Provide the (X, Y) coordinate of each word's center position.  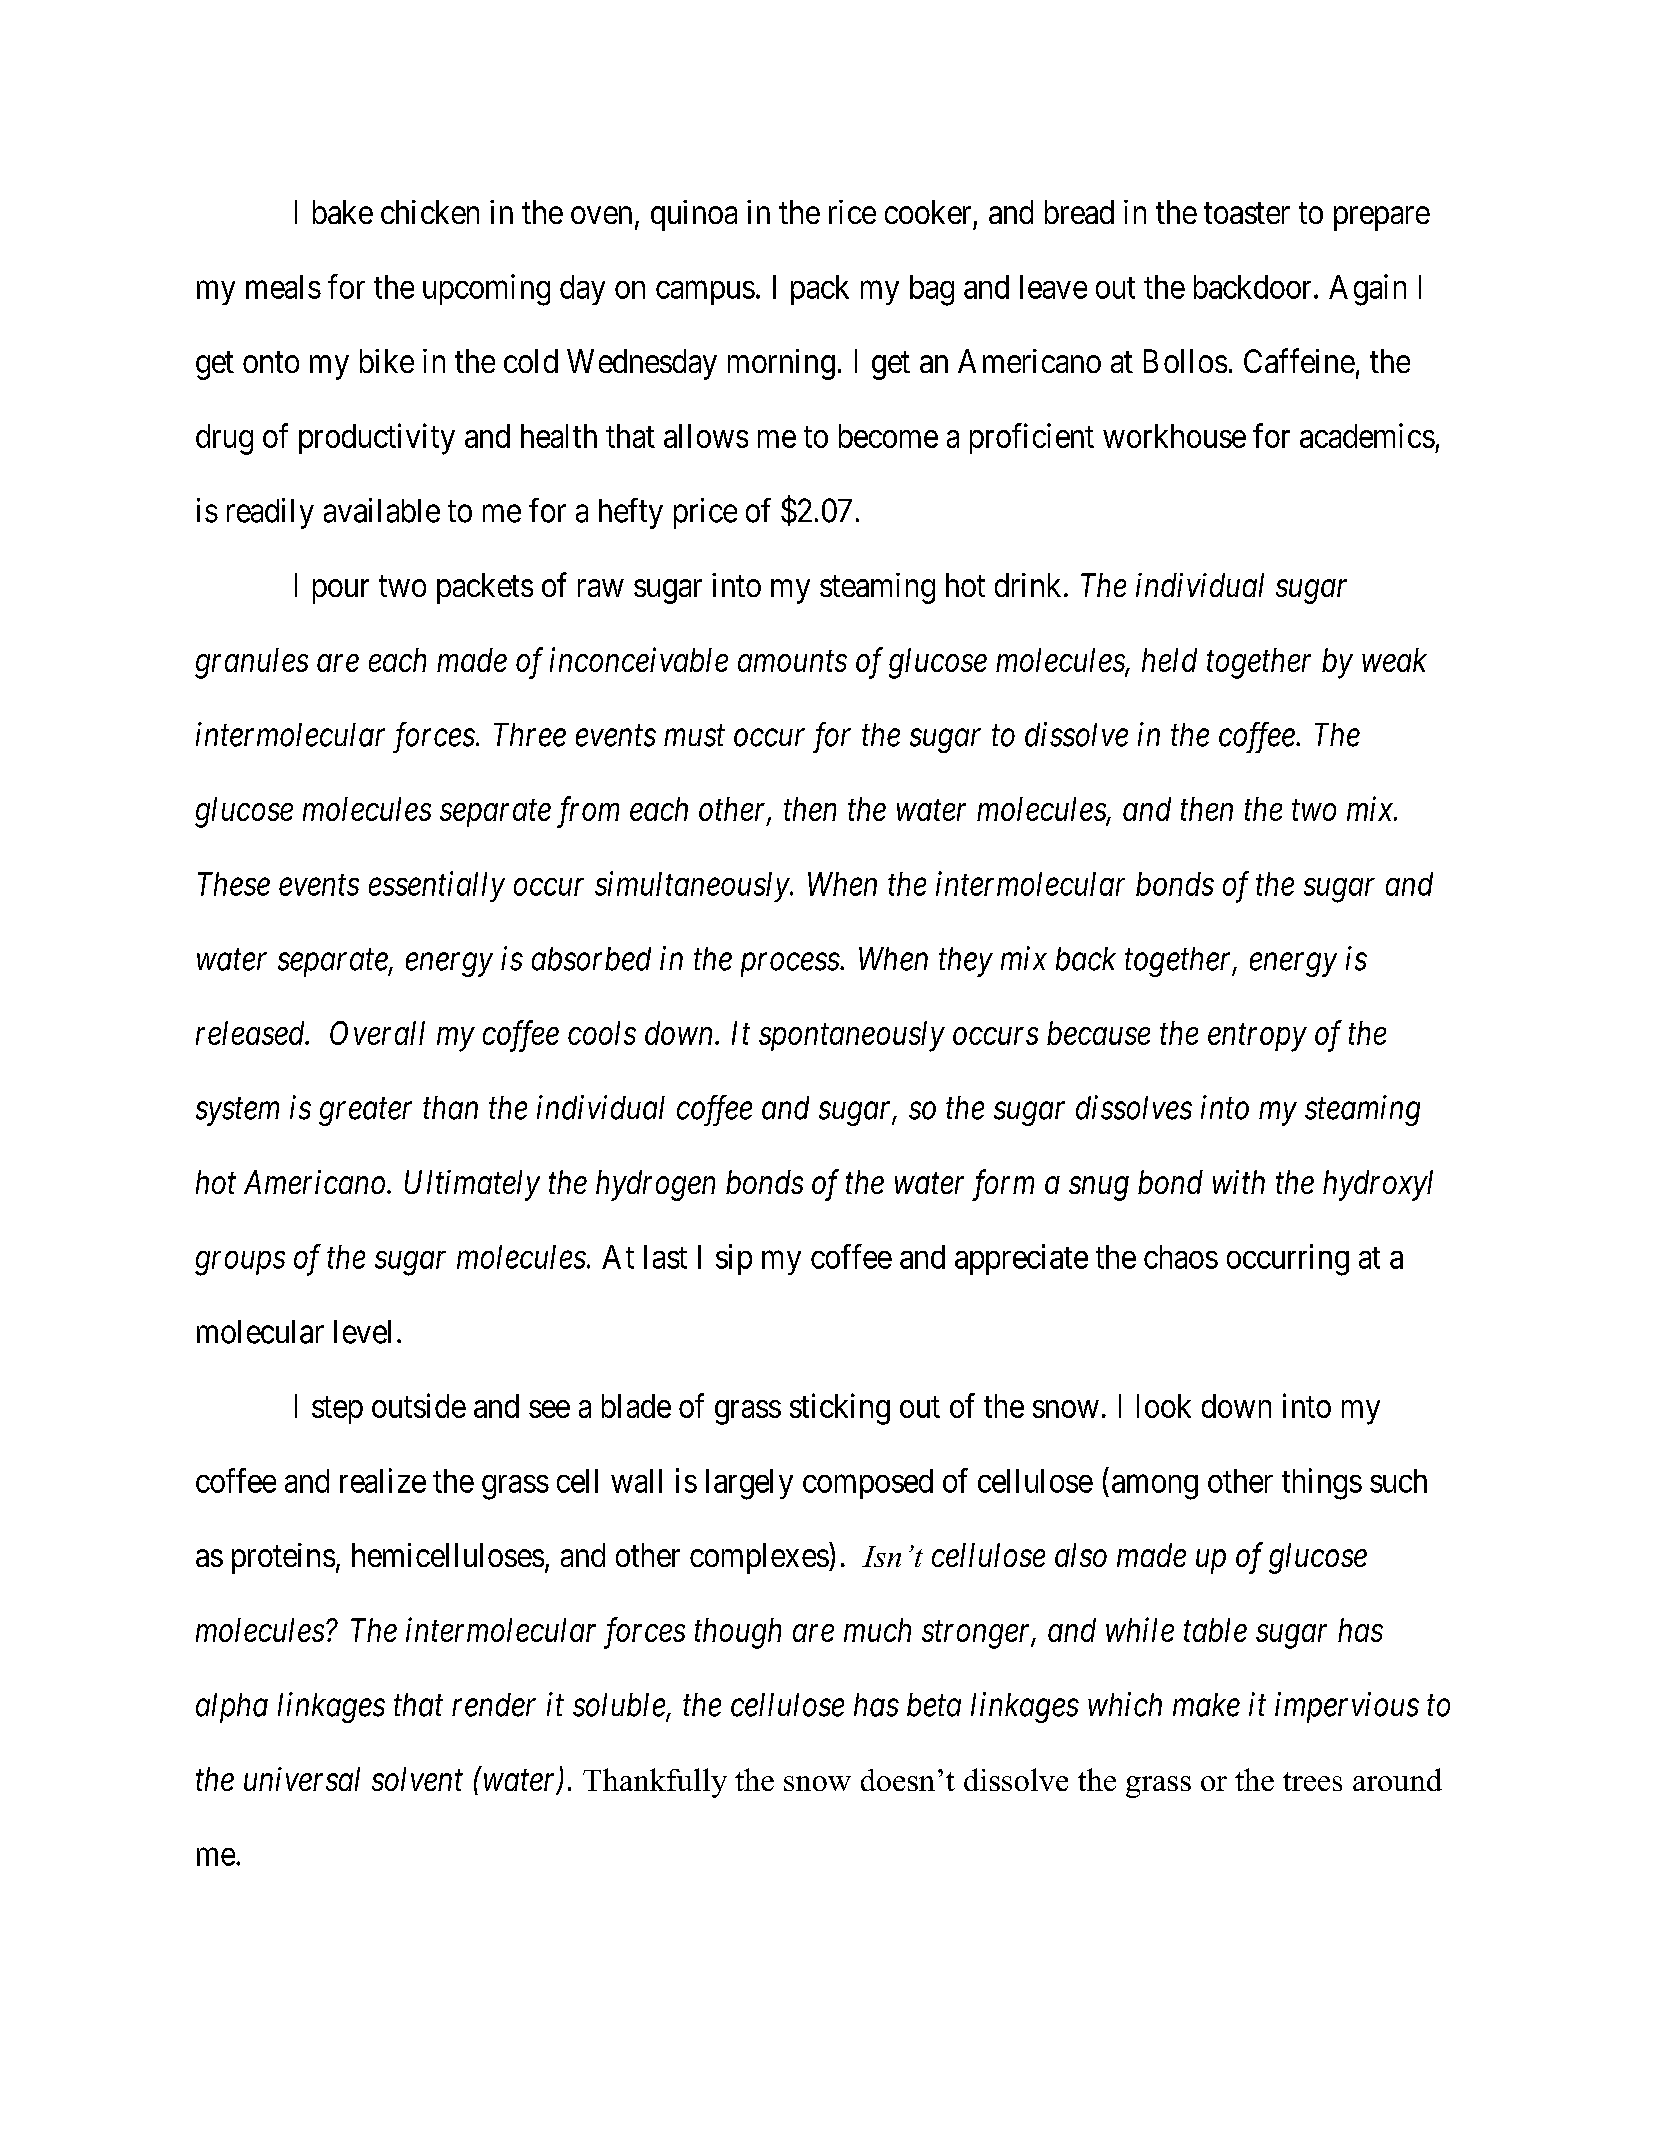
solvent (417, 1779)
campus (705, 293)
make (1206, 1705)
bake (343, 212)
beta (934, 1705)
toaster (1247, 213)
